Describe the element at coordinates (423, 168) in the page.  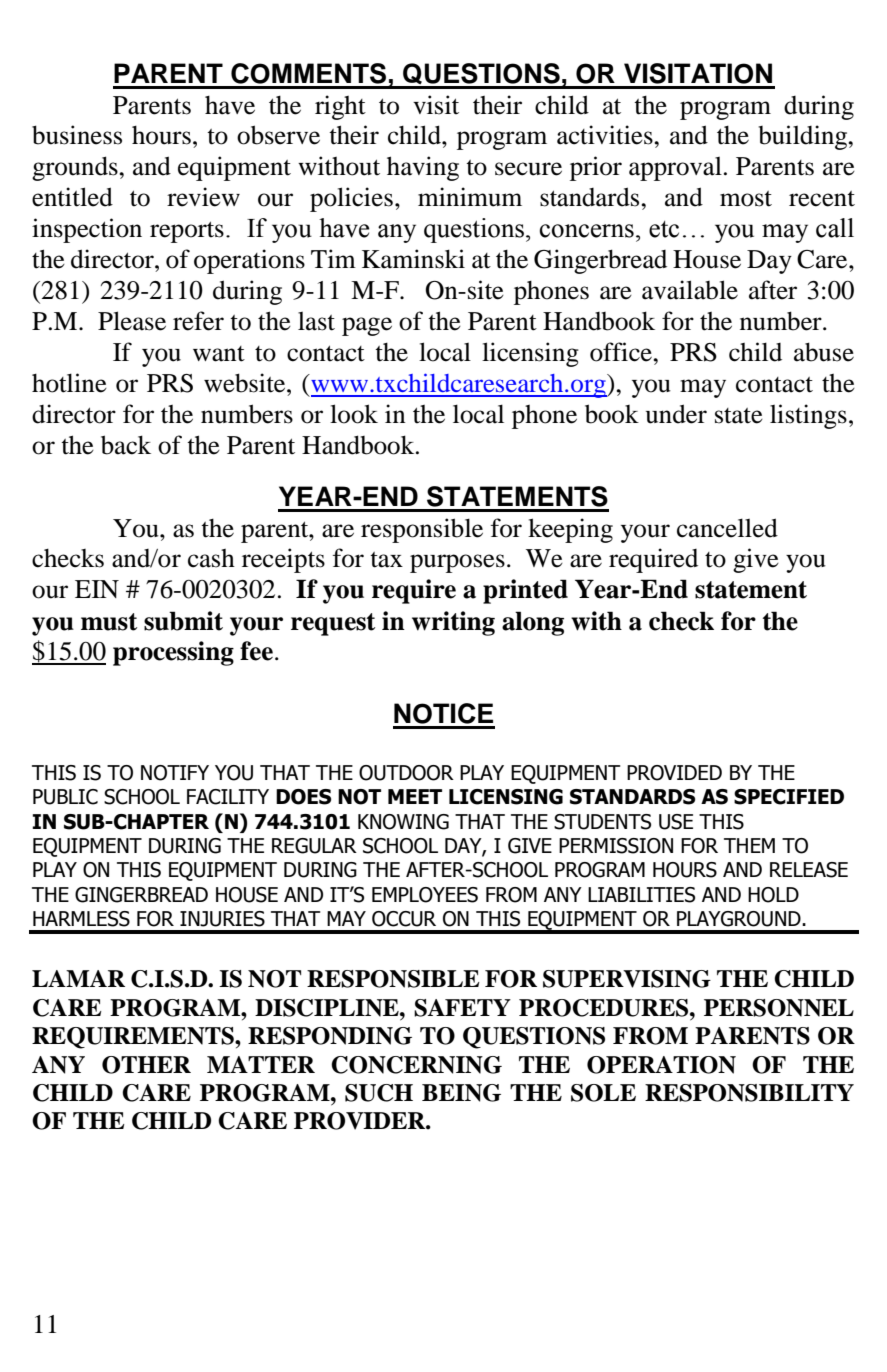
I see `having` at that location.
